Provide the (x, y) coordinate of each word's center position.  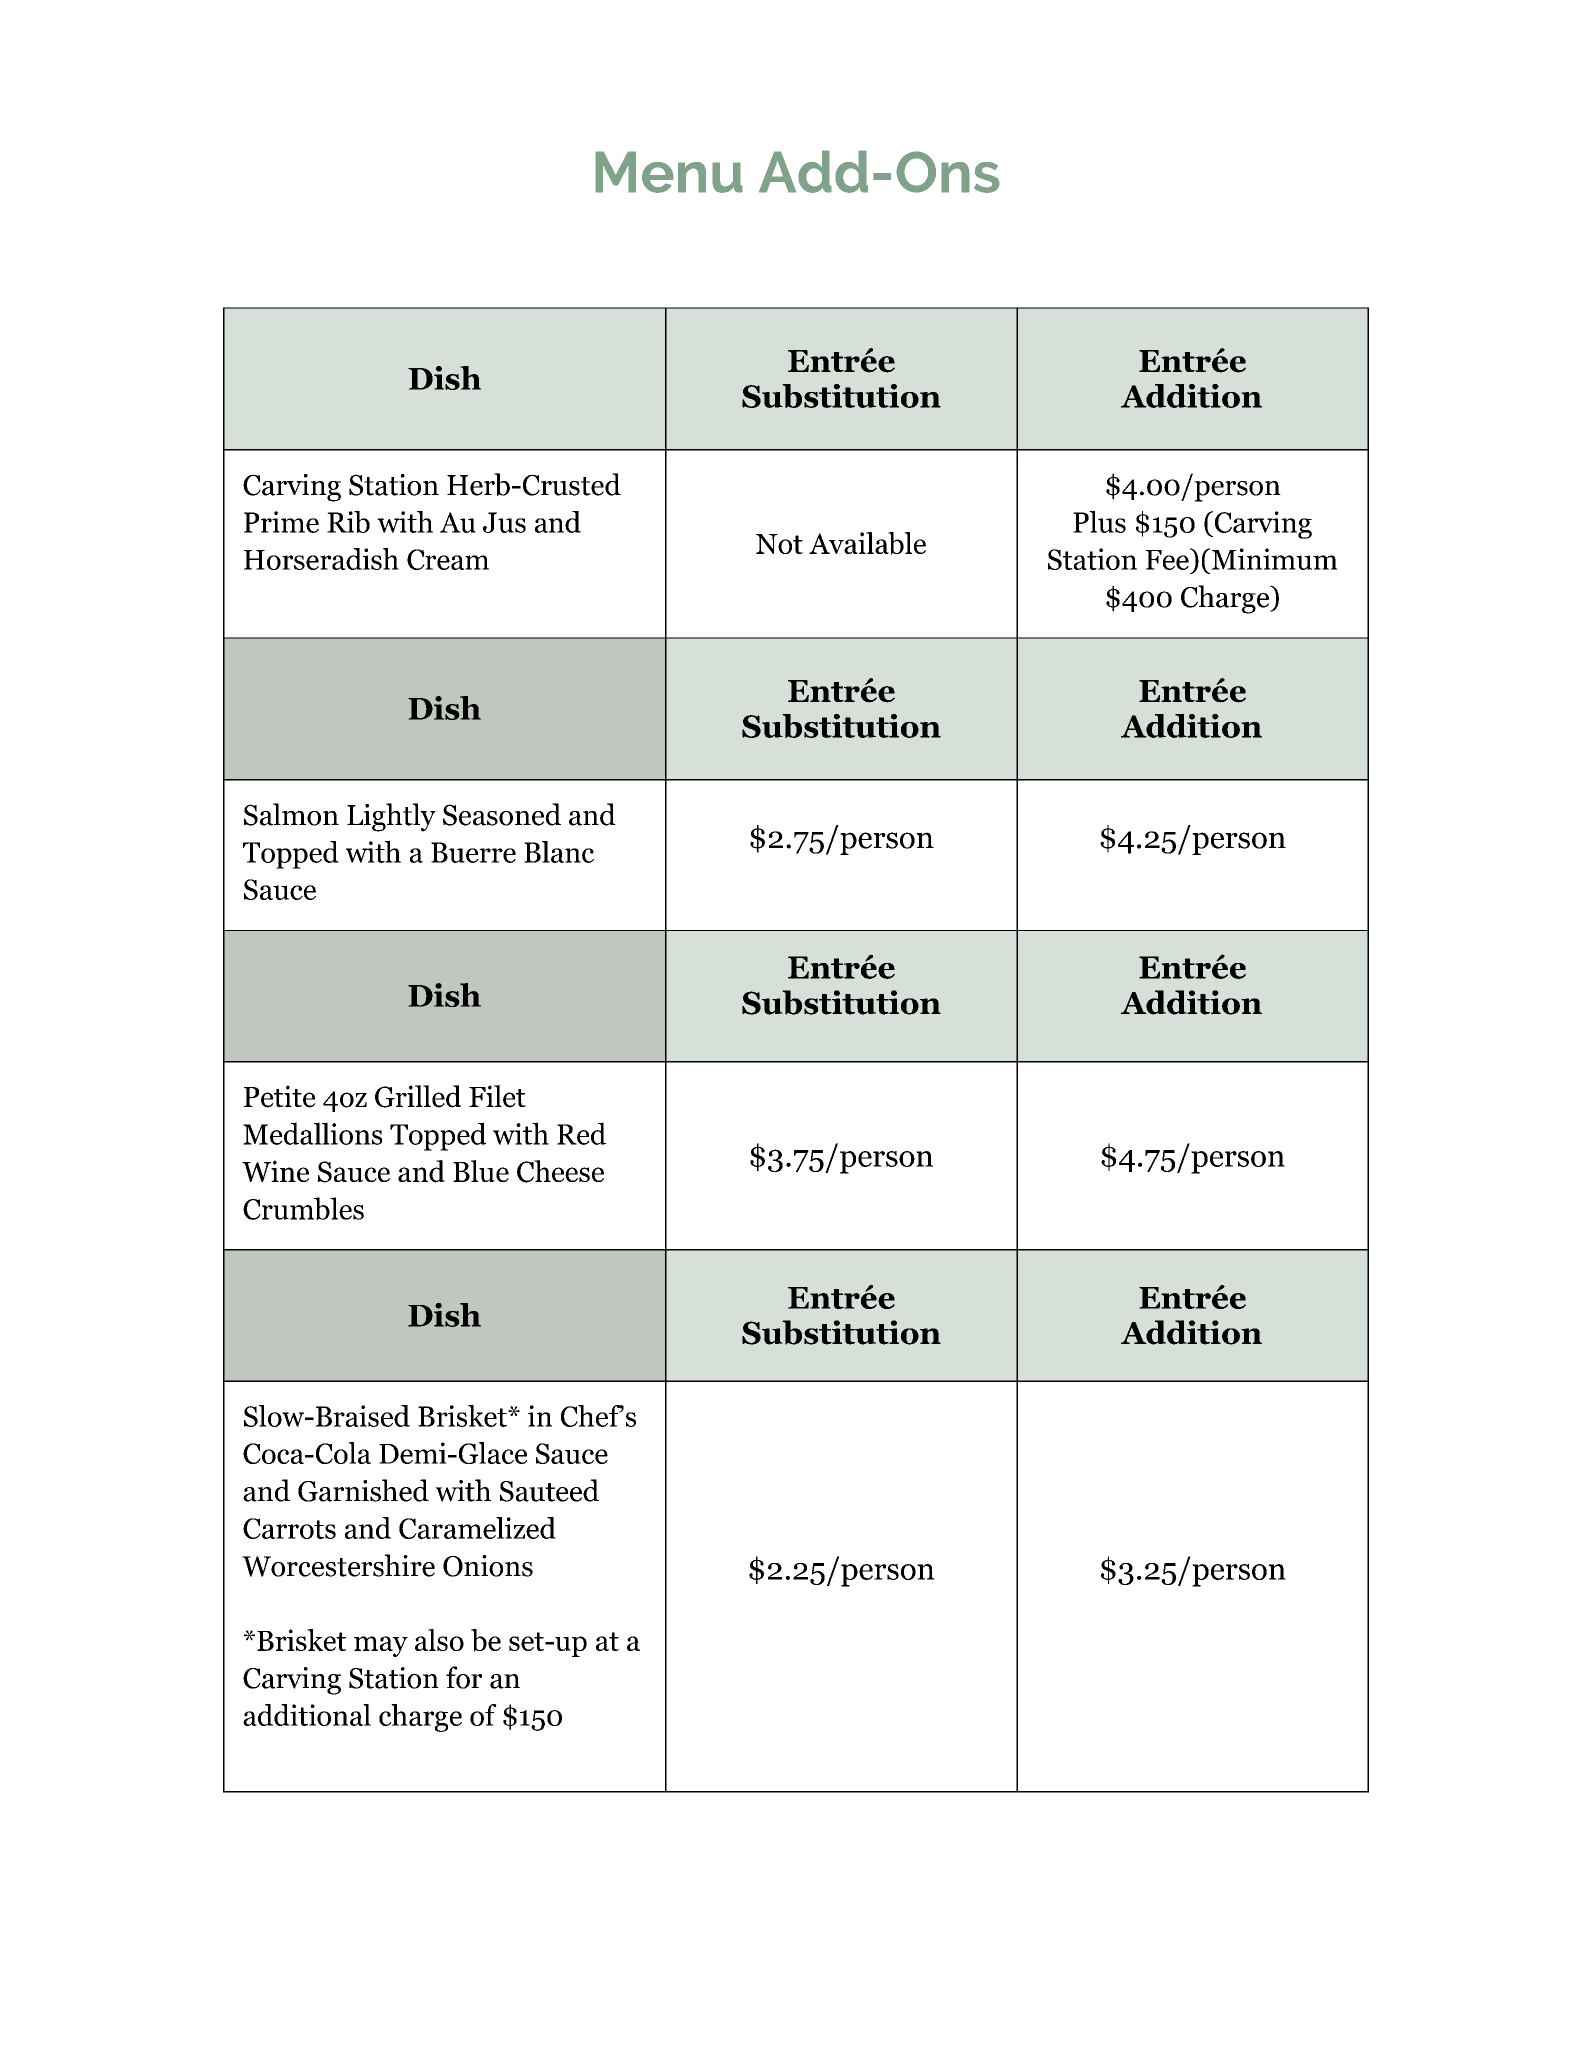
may (381, 1646)
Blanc (559, 852)
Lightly (391, 817)
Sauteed (549, 1490)
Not (779, 544)
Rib (348, 522)
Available (867, 543)
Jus (504, 522)
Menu (669, 172)
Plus (1099, 522)
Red (581, 1133)
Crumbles (303, 1208)
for (464, 1677)
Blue (481, 1171)
